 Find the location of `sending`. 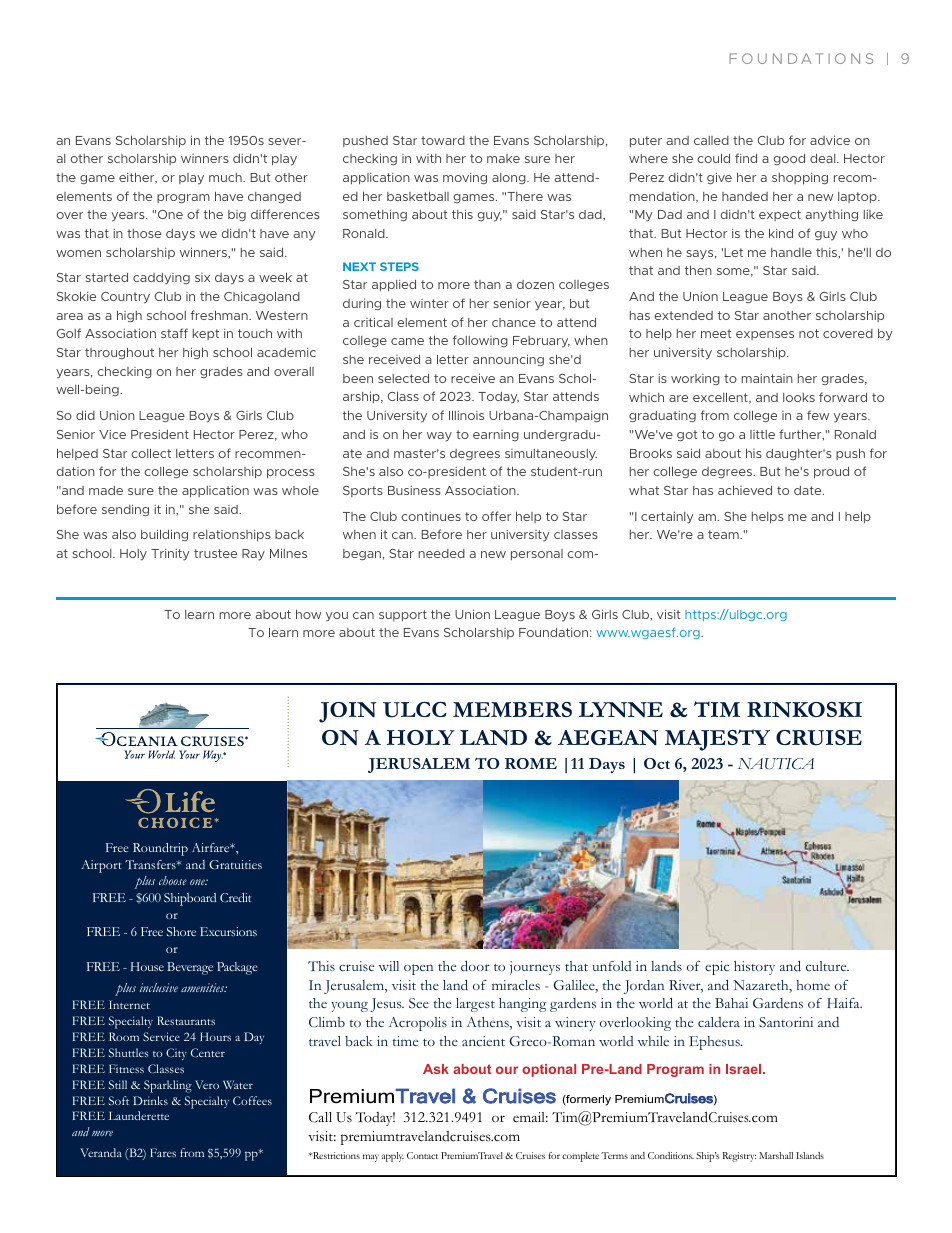

sending is located at coordinates (125, 510).
